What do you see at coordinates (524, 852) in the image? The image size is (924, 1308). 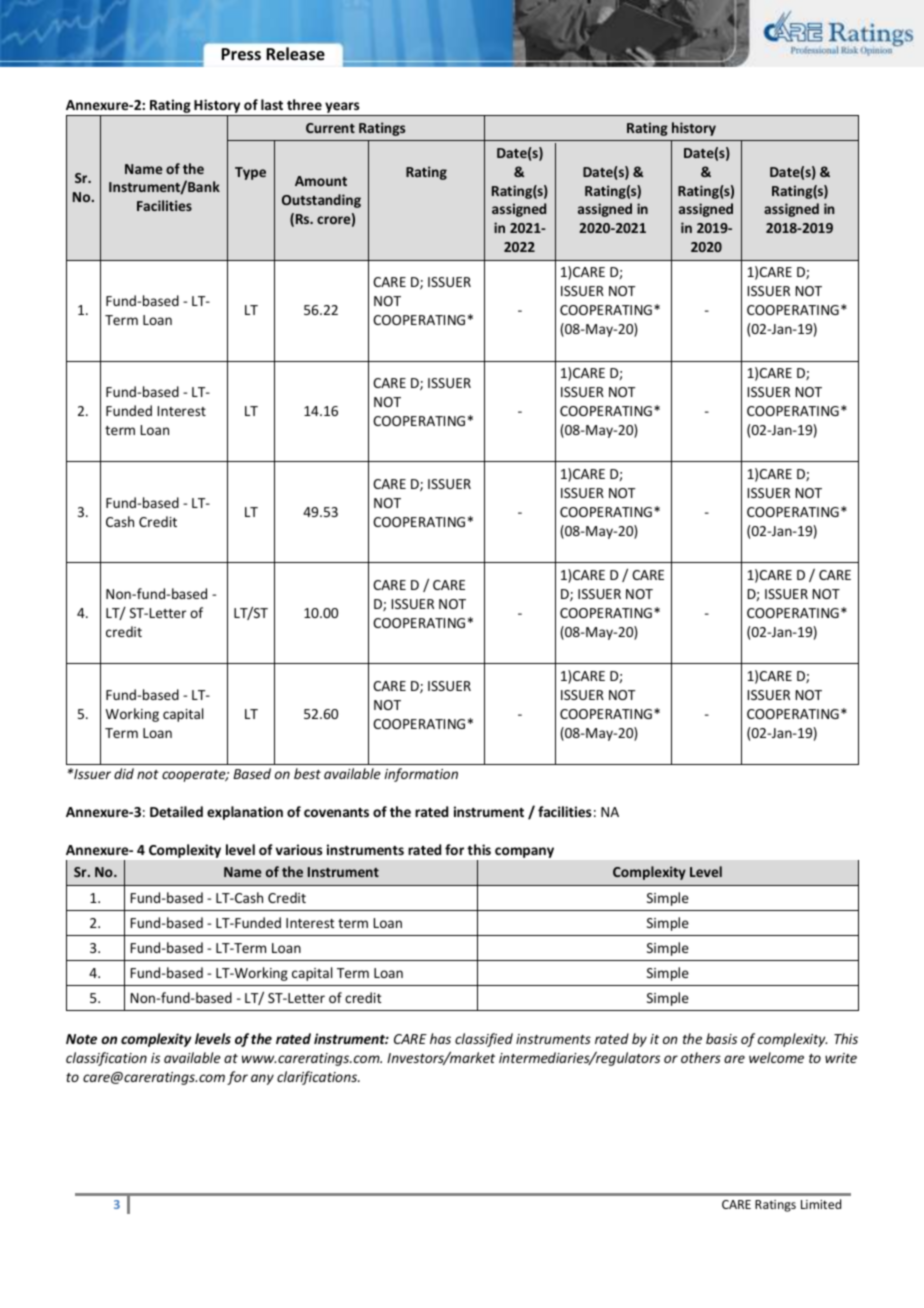 I see `company` at bounding box center [524, 852].
